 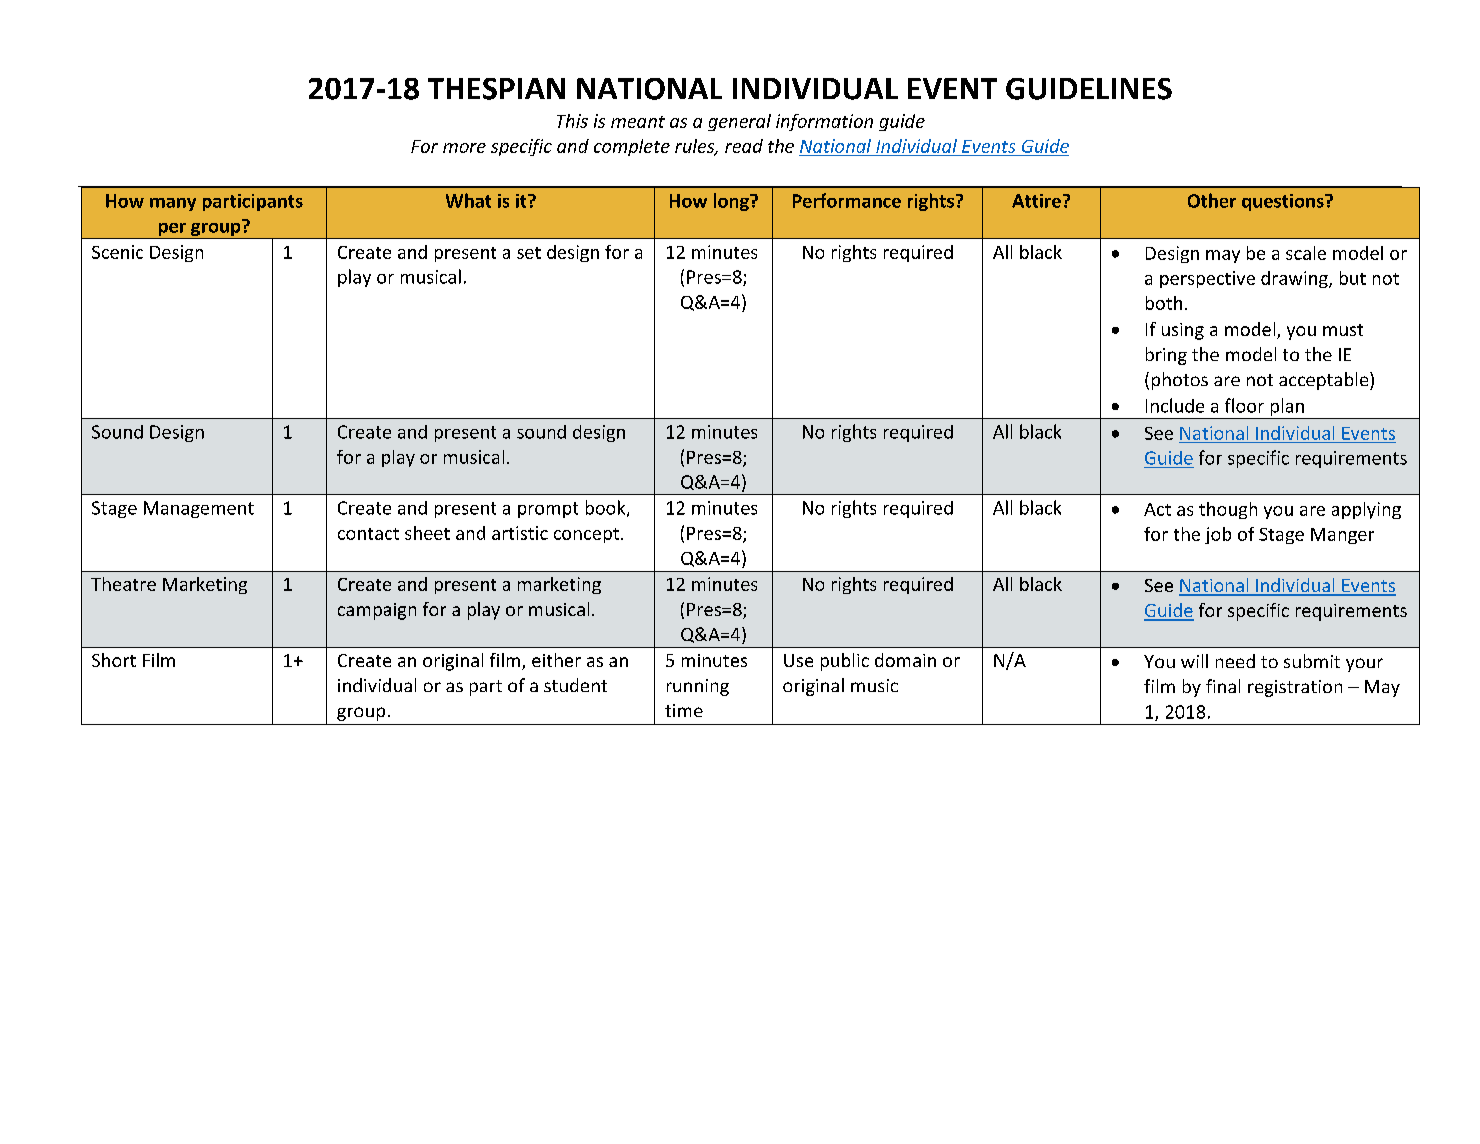 What do you see at coordinates (588, 535) in the page?
I see `concept` at bounding box center [588, 535].
